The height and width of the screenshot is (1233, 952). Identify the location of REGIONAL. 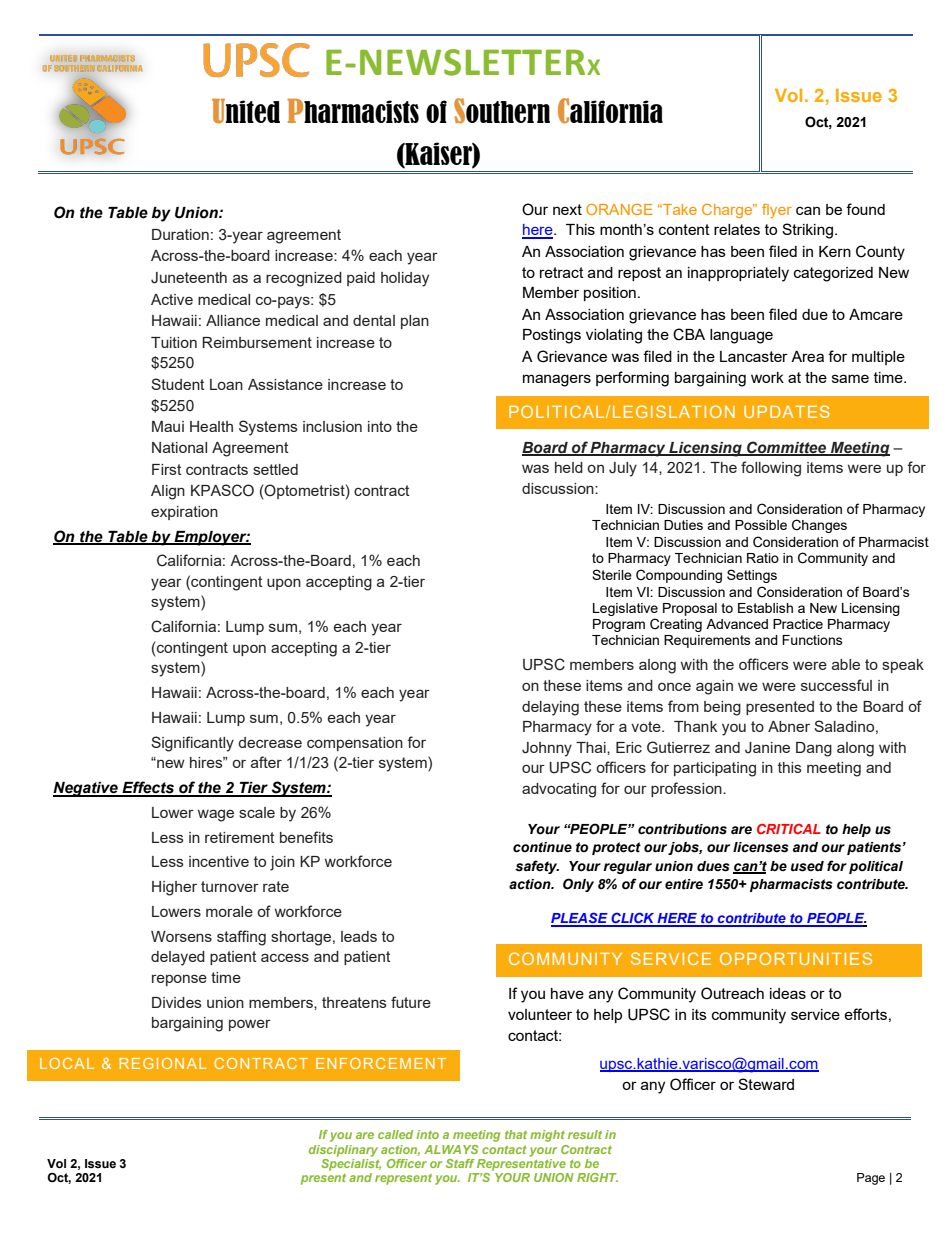
(162, 1063).
